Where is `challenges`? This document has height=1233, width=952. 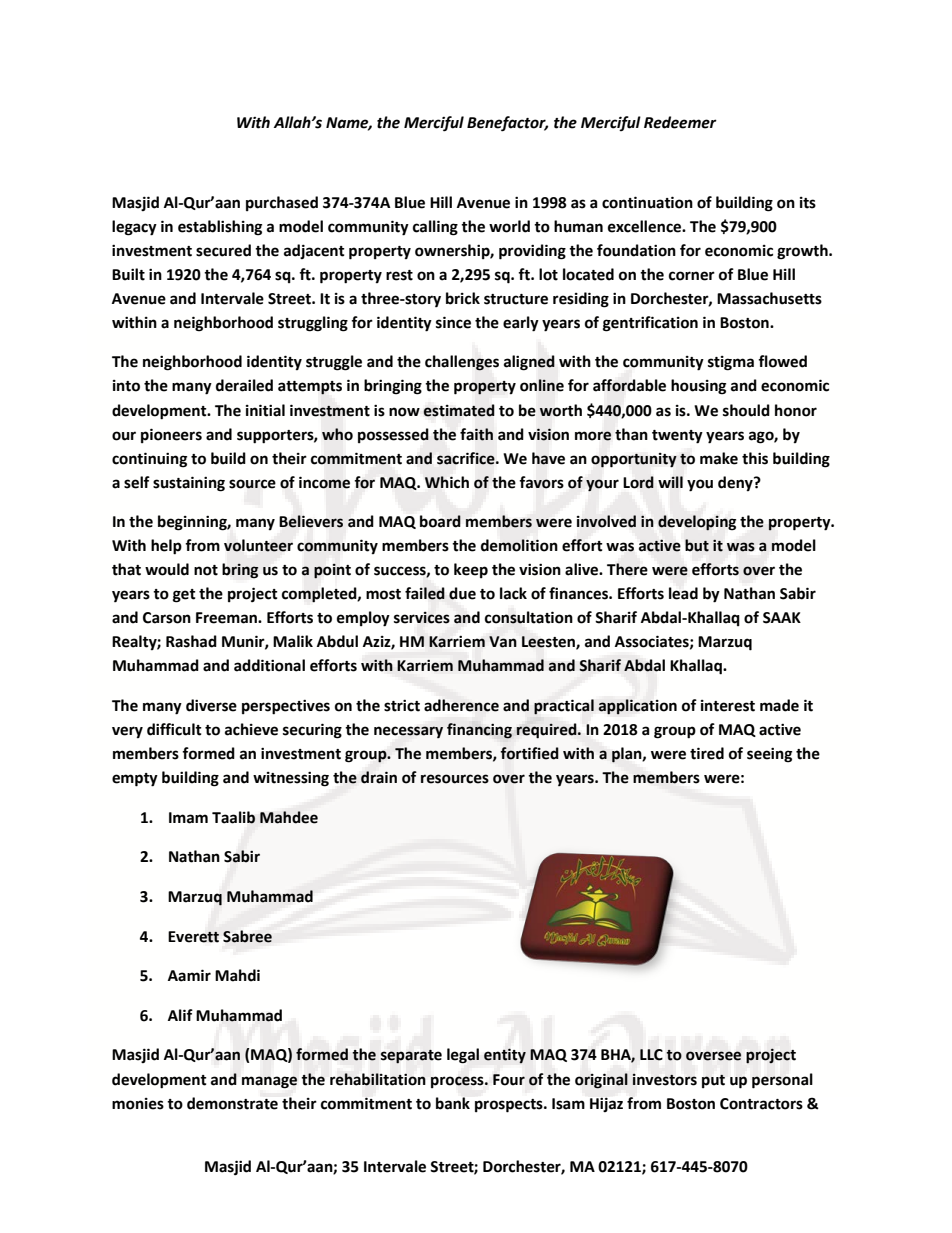 challenges is located at coordinates (462, 363).
